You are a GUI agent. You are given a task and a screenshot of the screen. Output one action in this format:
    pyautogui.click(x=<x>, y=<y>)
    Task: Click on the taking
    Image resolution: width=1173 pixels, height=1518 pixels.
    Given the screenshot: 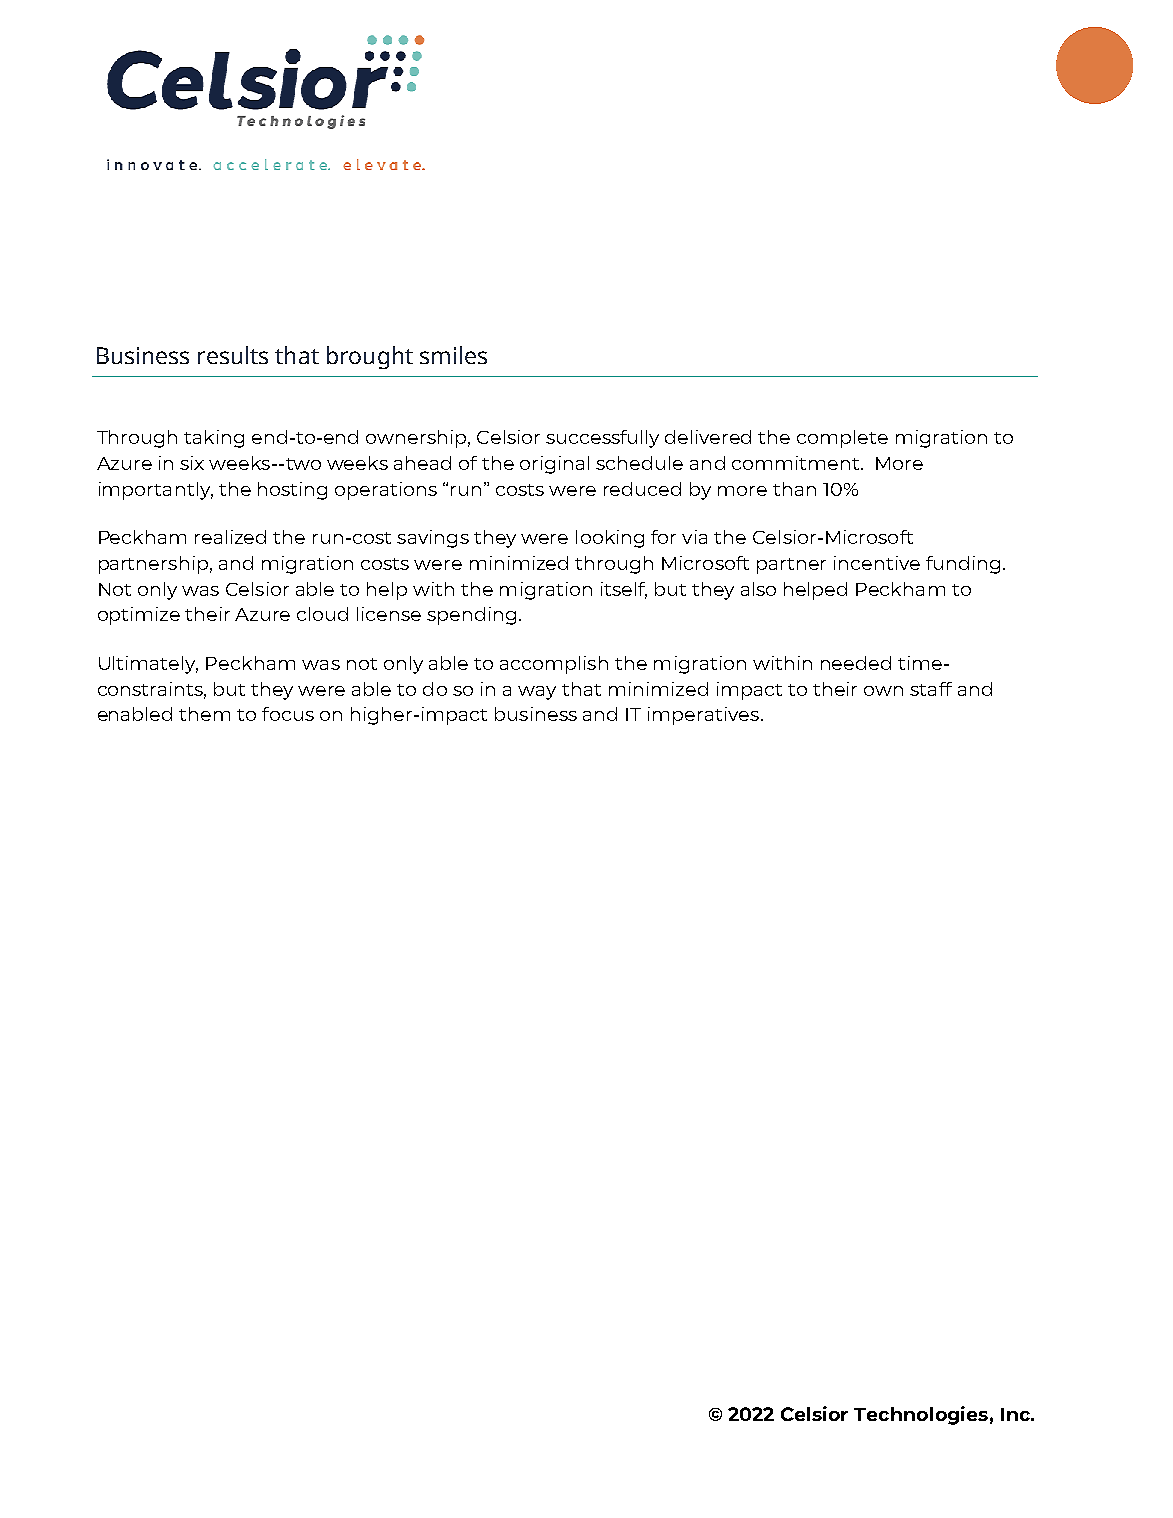 What is the action you would take?
    pyautogui.click(x=214, y=439)
